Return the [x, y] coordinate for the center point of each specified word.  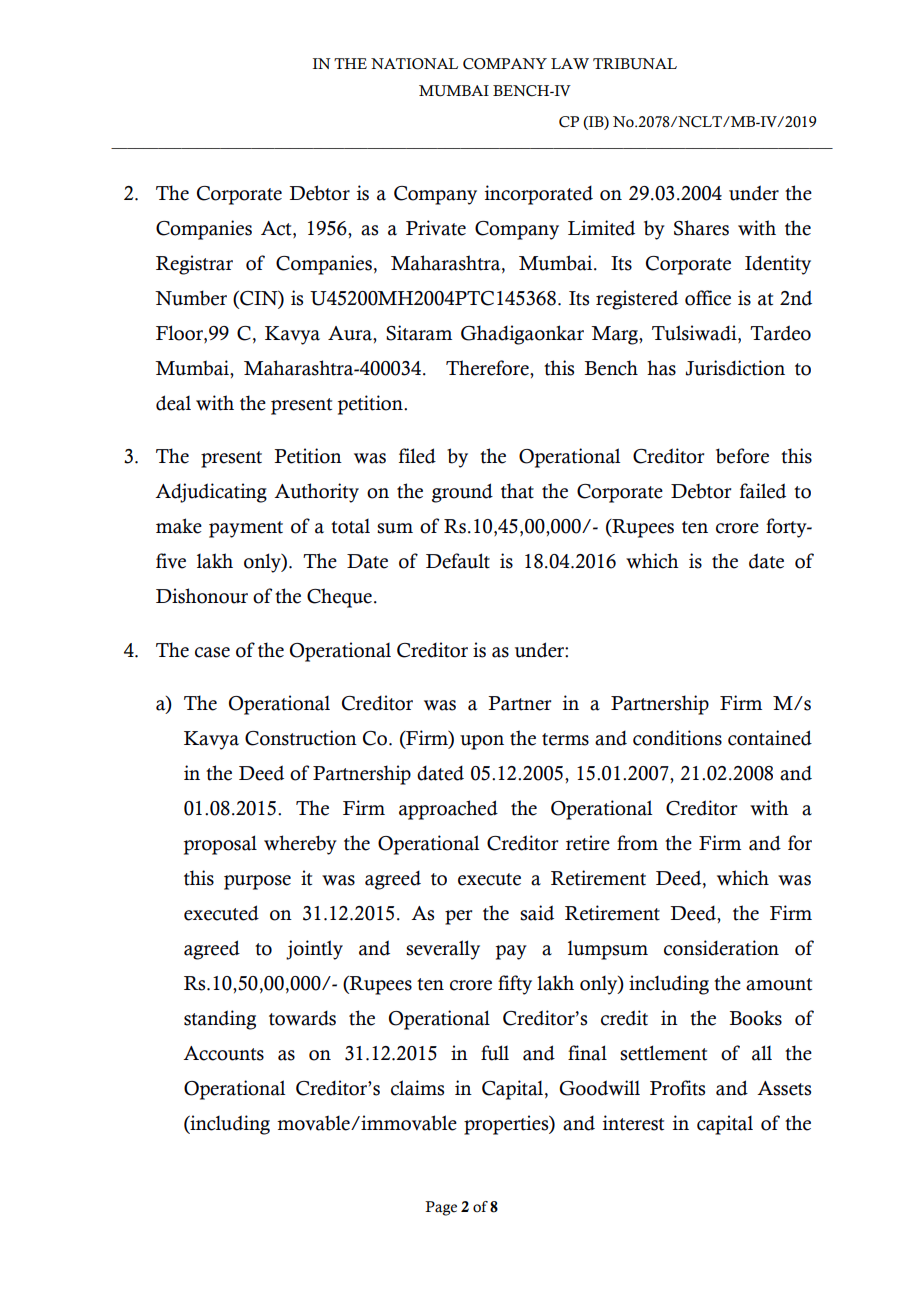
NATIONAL [414, 64]
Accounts [223, 1053]
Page [441, 1208]
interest [633, 1123]
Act [277, 229]
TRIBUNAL [635, 64]
